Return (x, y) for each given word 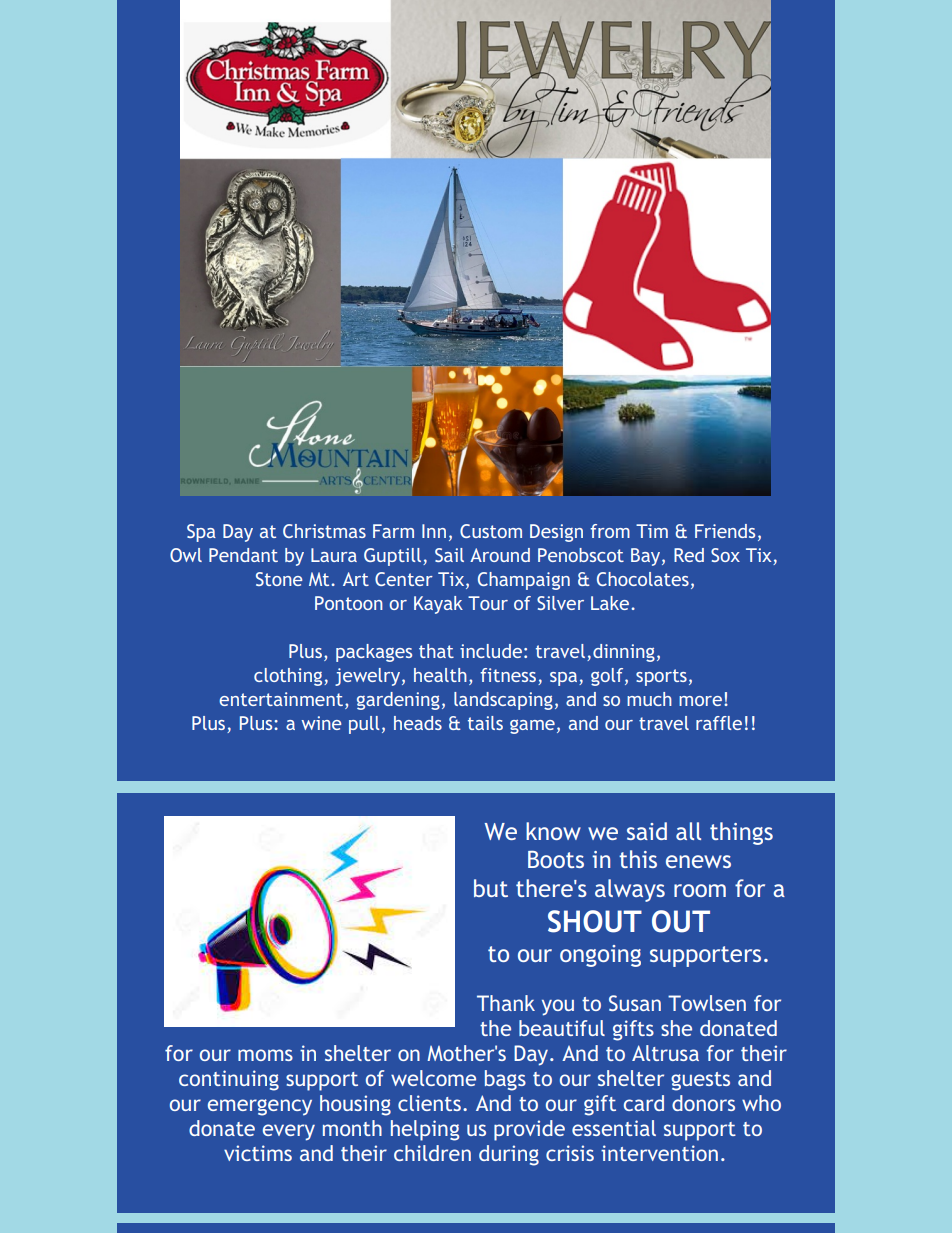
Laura (334, 555)
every (289, 1132)
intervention (659, 1153)
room (700, 890)
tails (485, 723)
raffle (719, 723)
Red (689, 555)
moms (265, 1055)
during (509, 1155)
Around (500, 555)
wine (321, 723)
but (491, 888)
